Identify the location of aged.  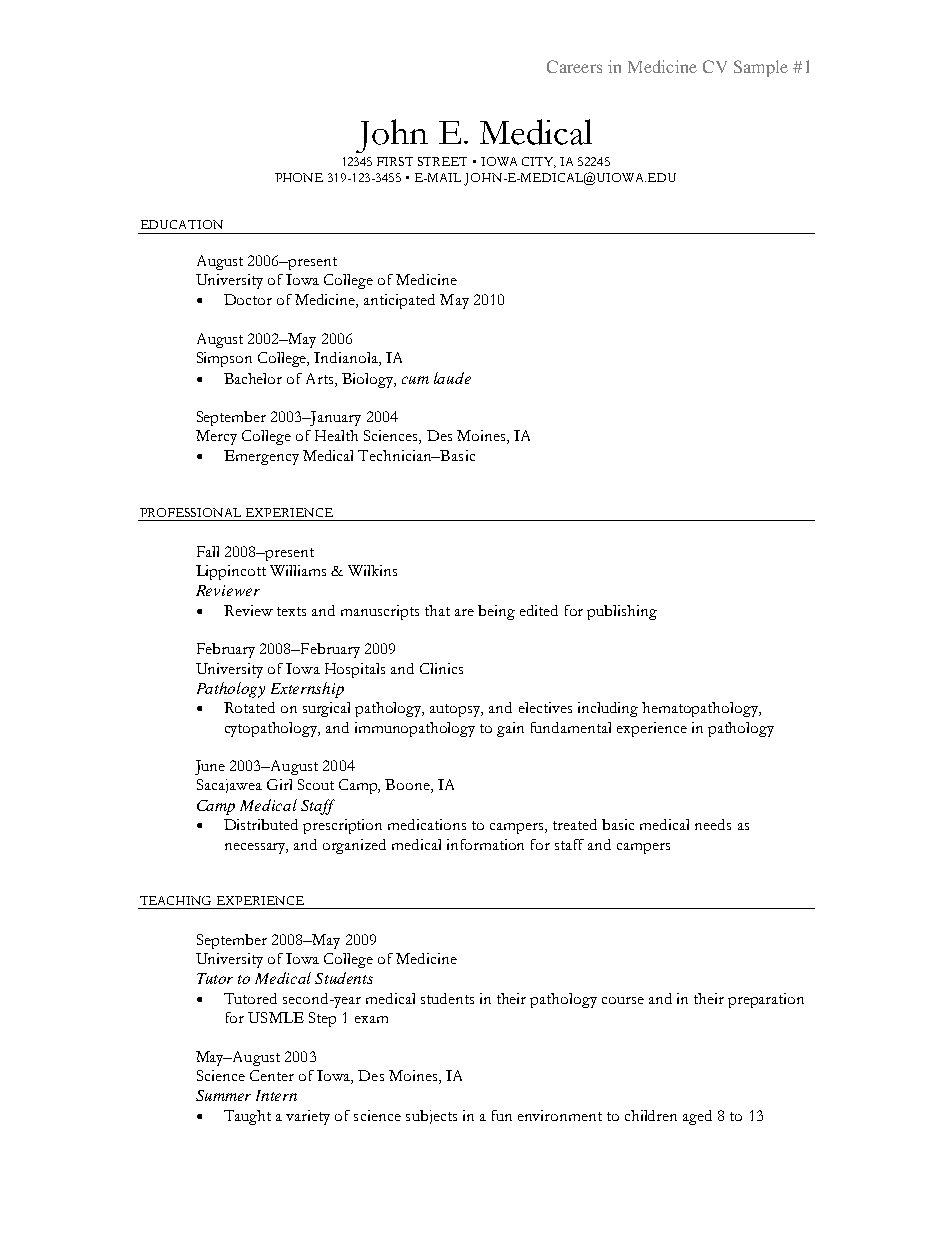
(697, 1117).
